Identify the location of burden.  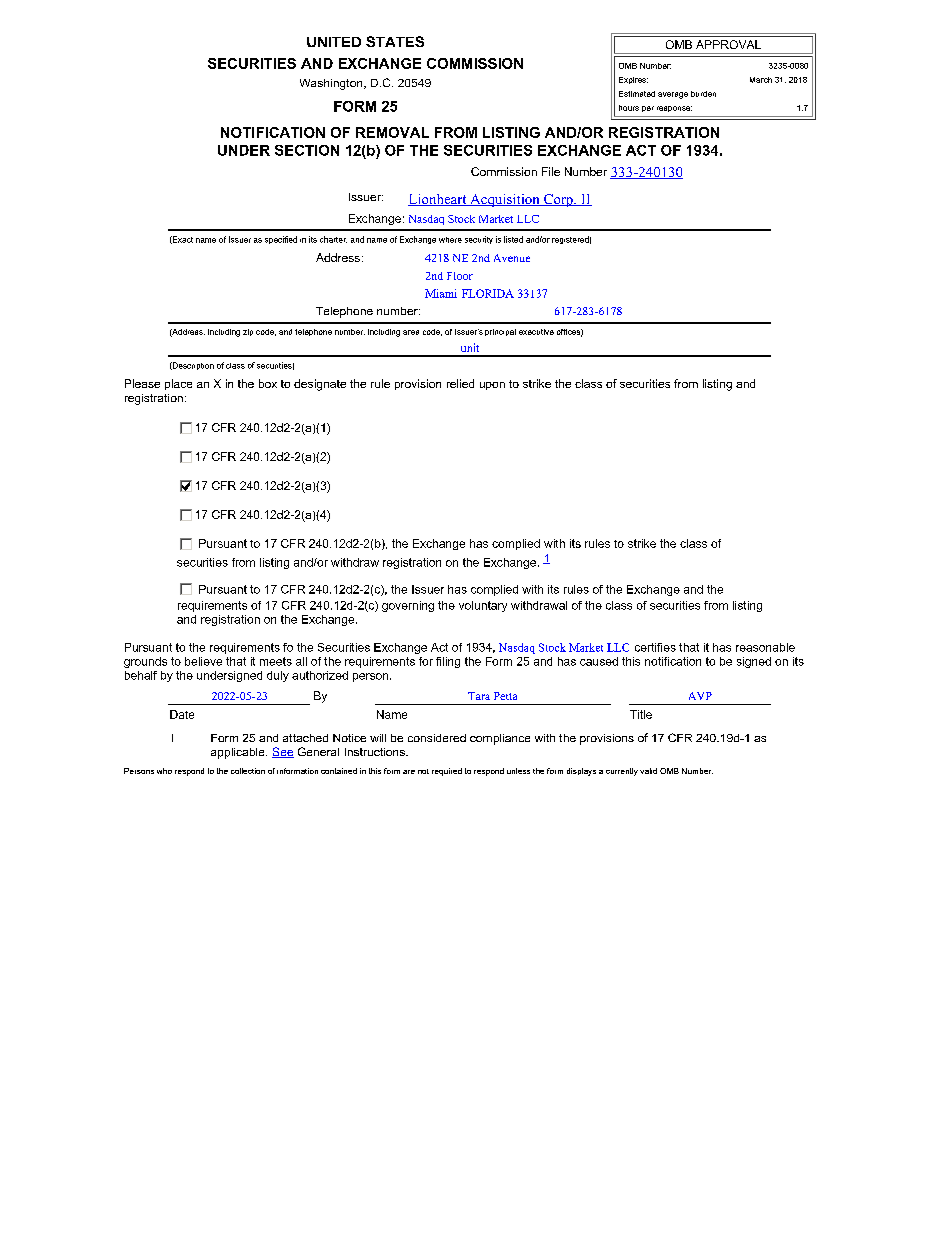
(703, 94).
